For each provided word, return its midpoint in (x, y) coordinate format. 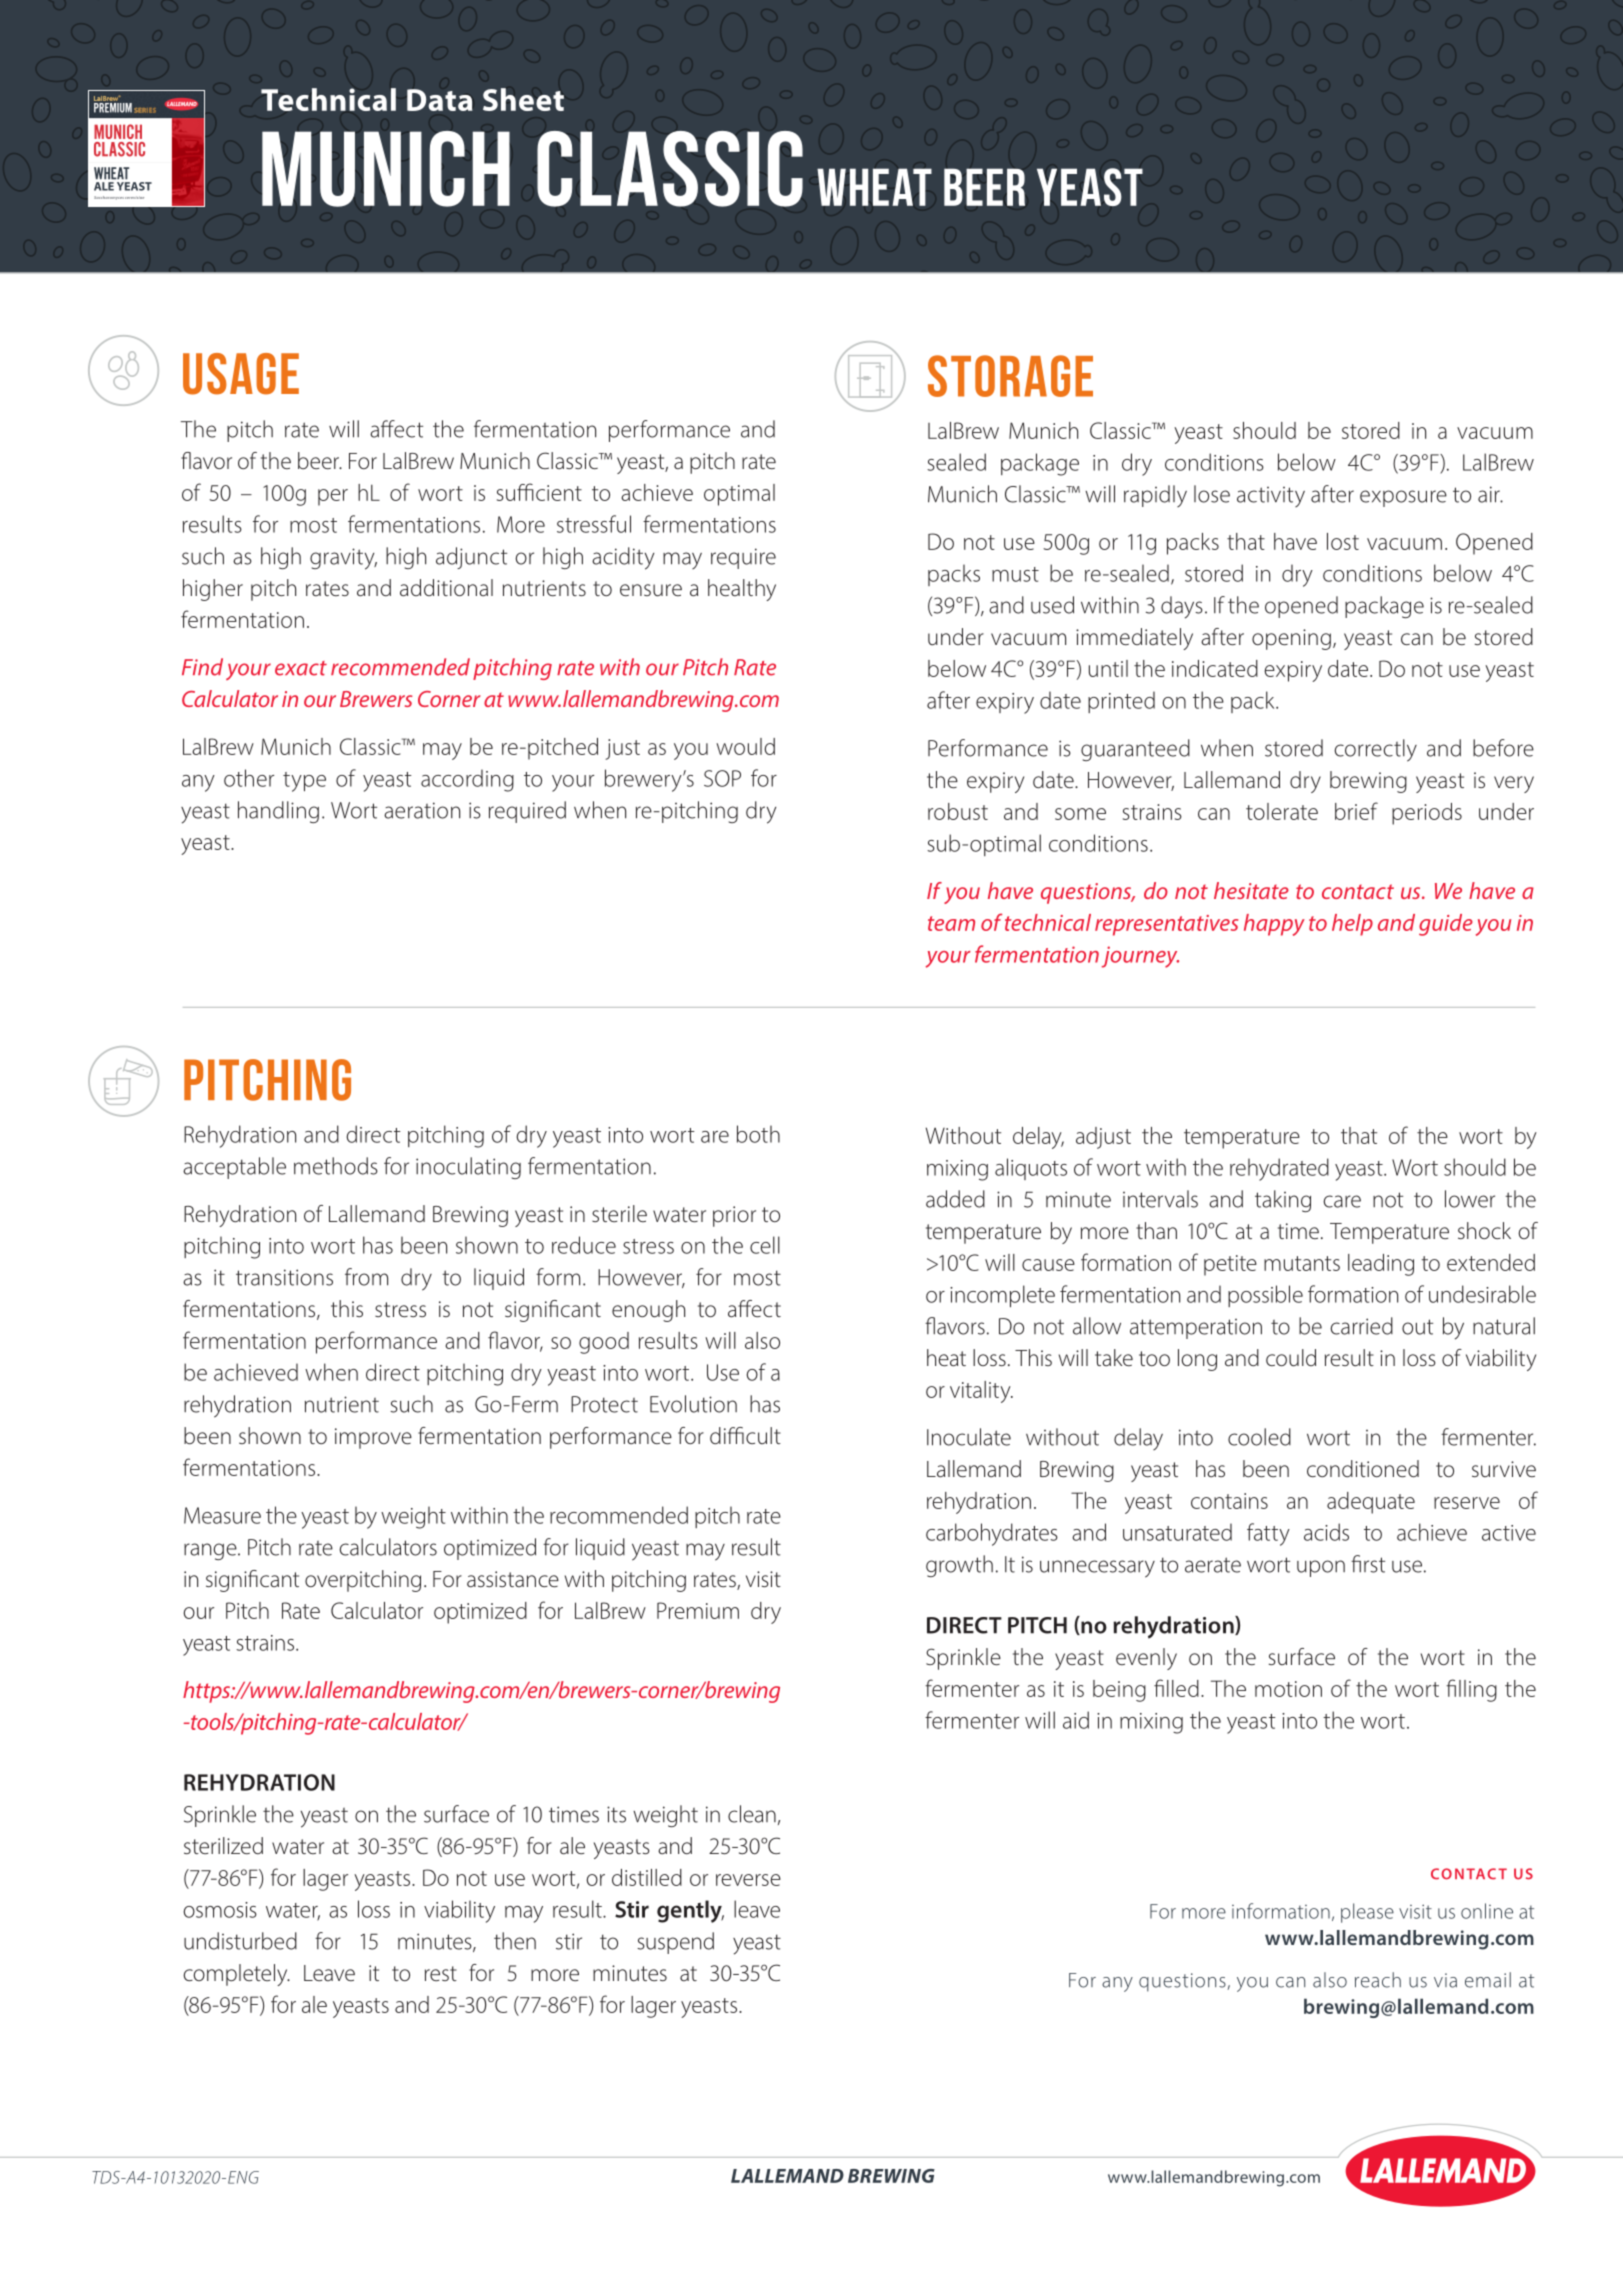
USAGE (241, 374)
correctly (1375, 750)
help (1352, 925)
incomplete (1002, 1296)
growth (959, 1566)
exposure (1403, 498)
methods (336, 1166)
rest (441, 1973)
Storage (1010, 376)
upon (1321, 1568)
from (366, 1277)
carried (1361, 1326)
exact (301, 668)
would (745, 746)
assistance (513, 1579)
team (951, 923)
